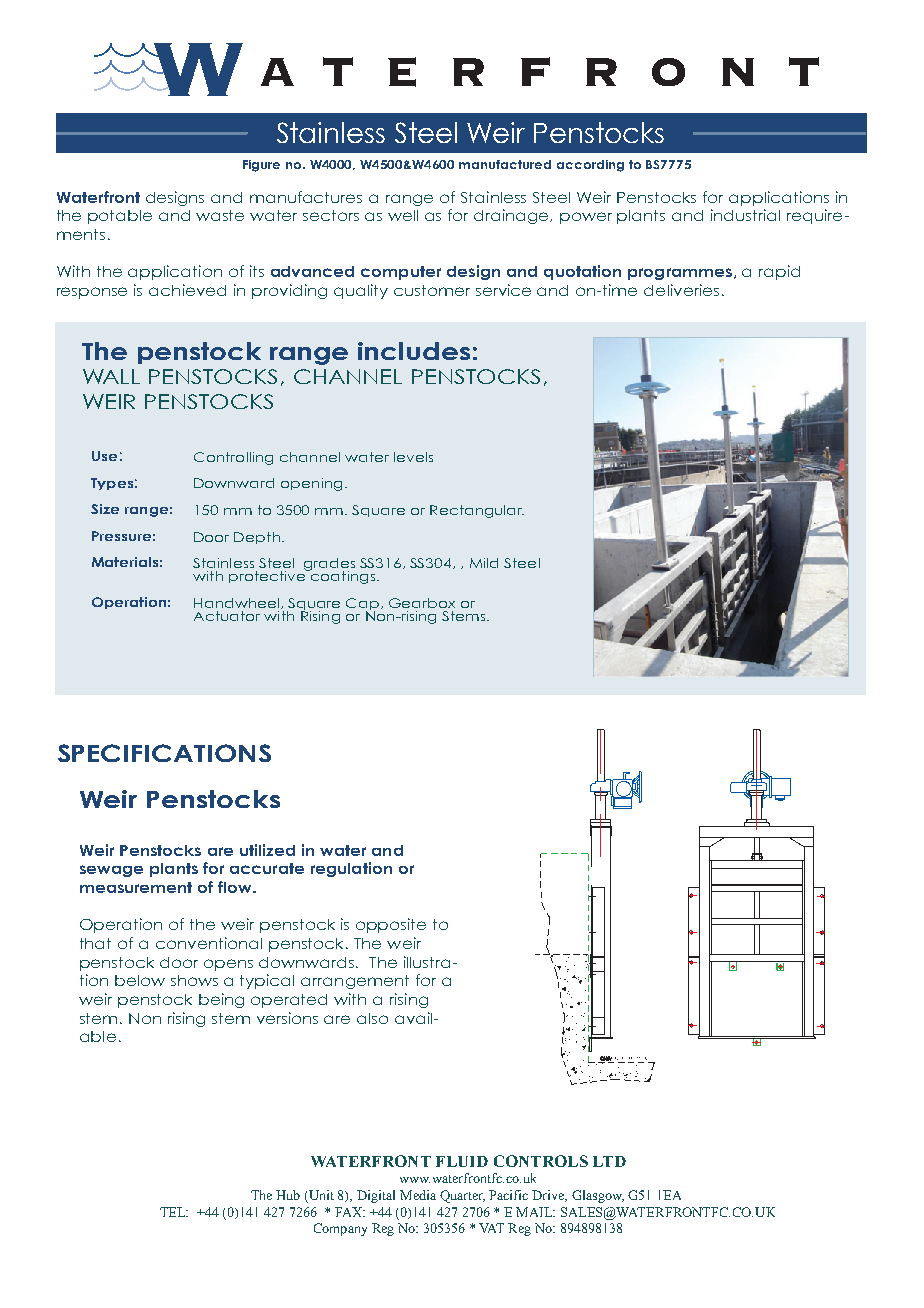 The width and height of the page is (924, 1308). What do you see at coordinates (174, 1212) in the page?
I see `TEL` at bounding box center [174, 1212].
